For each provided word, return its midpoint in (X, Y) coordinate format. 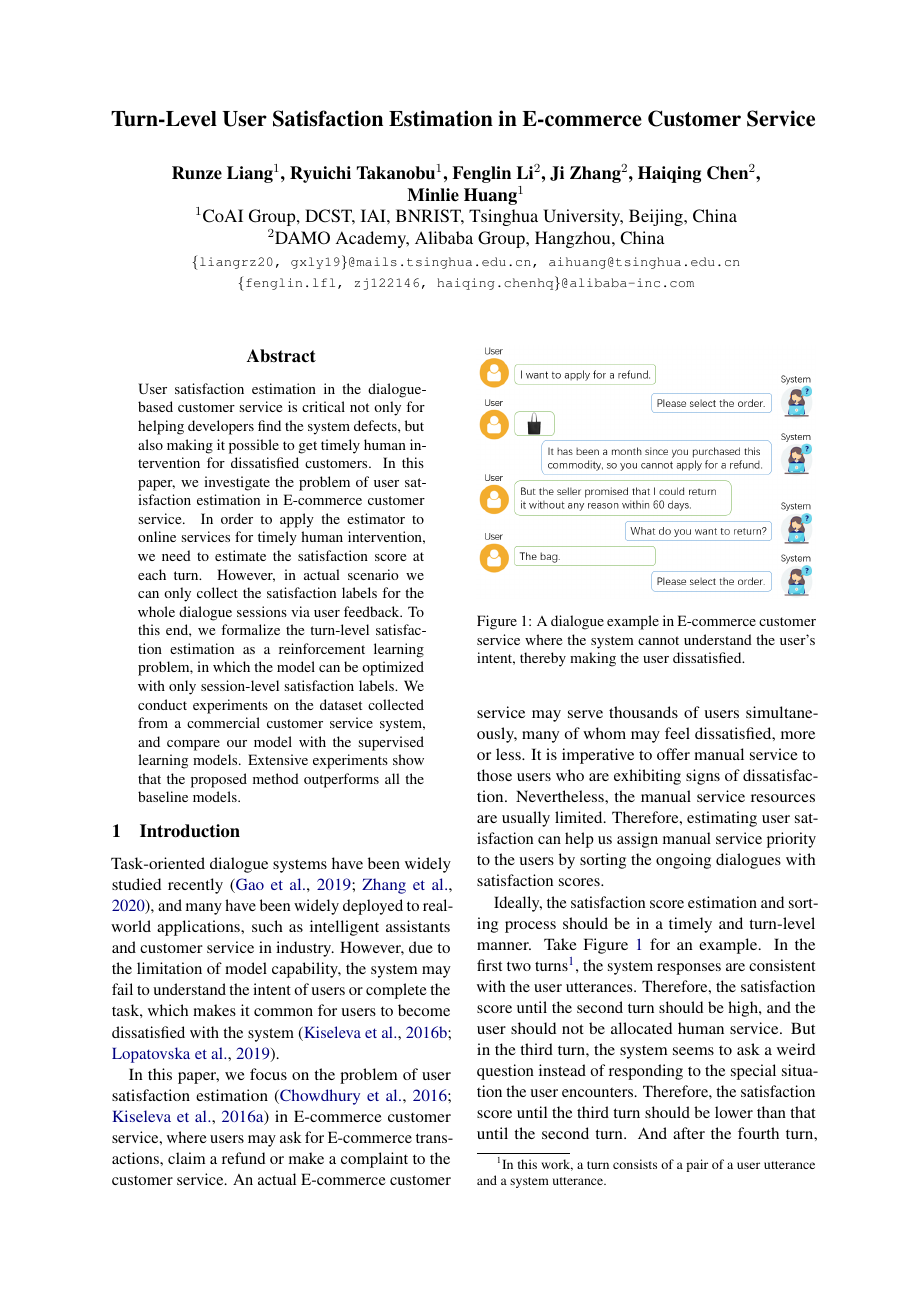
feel (677, 733)
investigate (237, 483)
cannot (658, 640)
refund (244, 1158)
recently (195, 886)
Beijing (657, 217)
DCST (330, 217)
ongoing (683, 861)
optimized (393, 668)
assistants (418, 926)
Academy (372, 239)
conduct (162, 704)
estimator (376, 518)
